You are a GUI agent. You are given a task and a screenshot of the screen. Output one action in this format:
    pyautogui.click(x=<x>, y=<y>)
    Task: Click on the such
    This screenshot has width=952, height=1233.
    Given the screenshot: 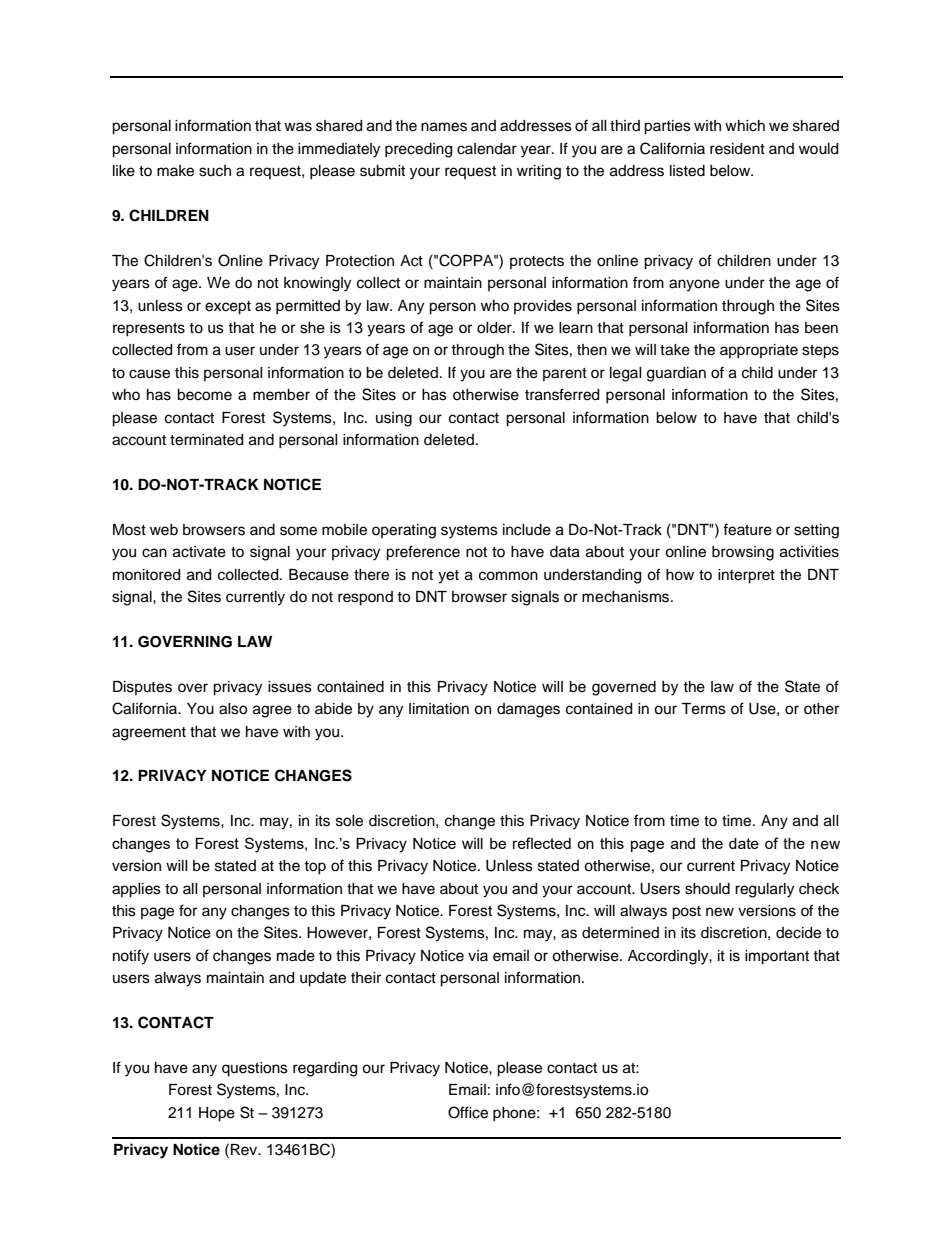 What is the action you would take?
    pyautogui.click(x=215, y=171)
